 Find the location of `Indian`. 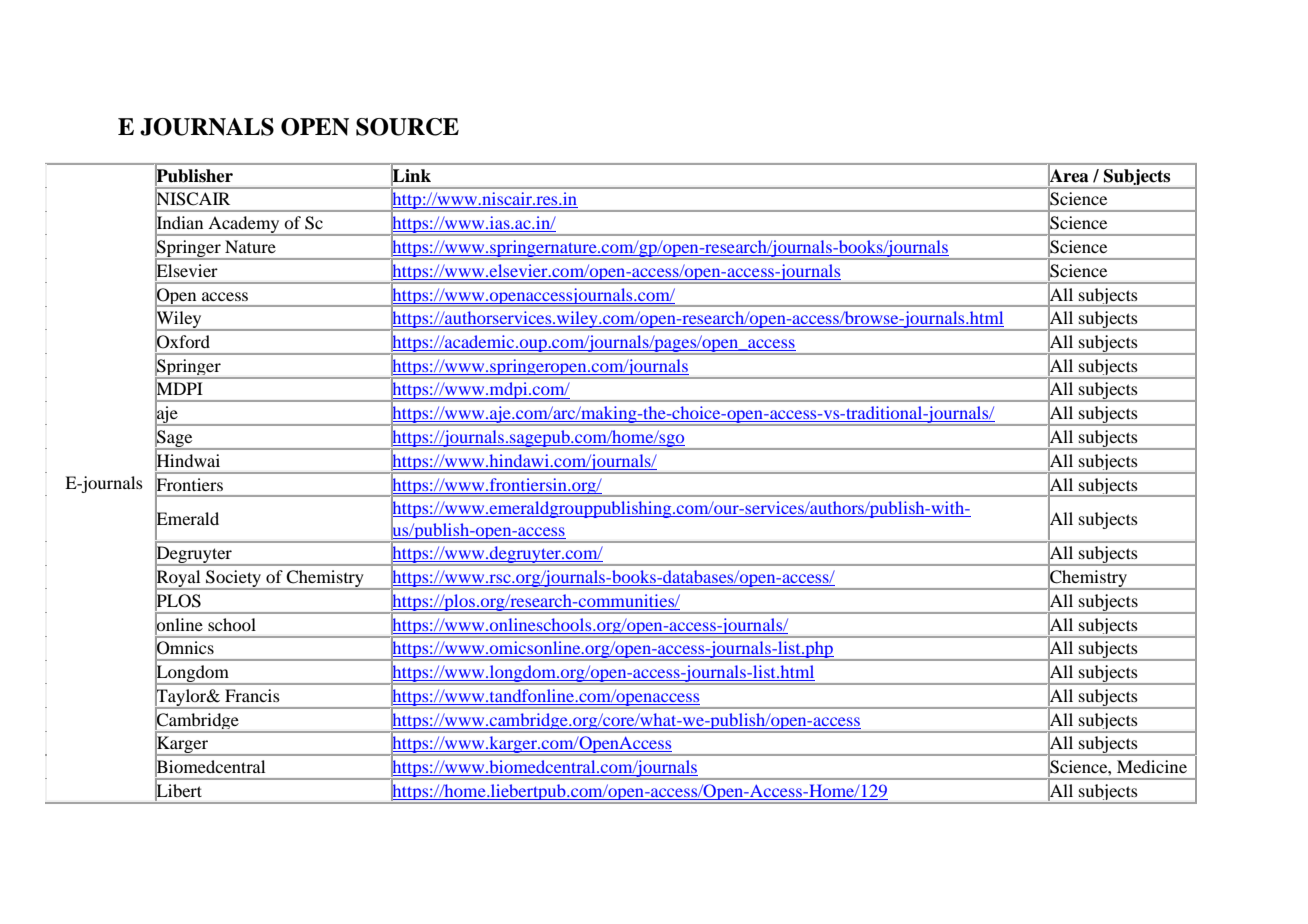

Indian is located at coordinates (179, 223).
